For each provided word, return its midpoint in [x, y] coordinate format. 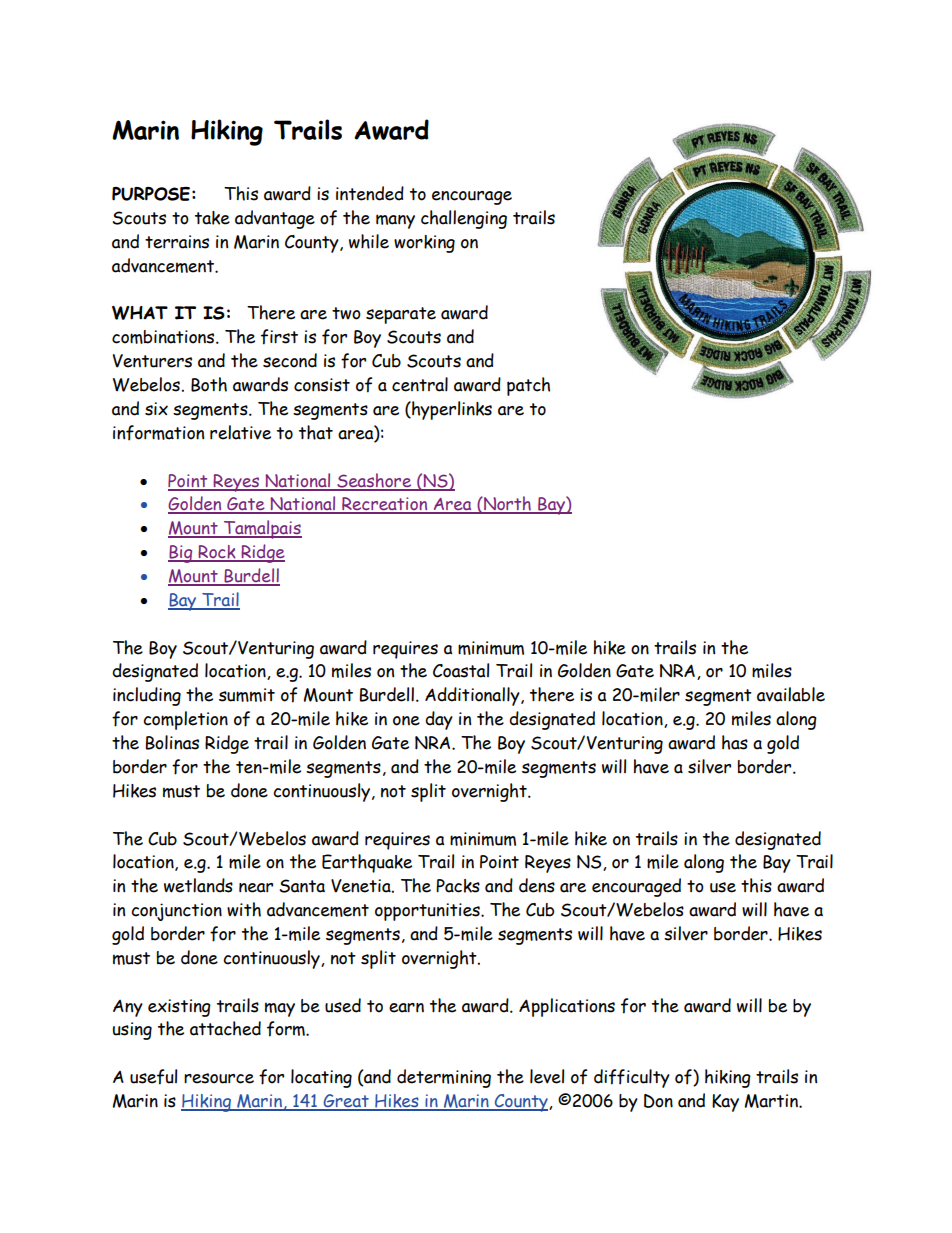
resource [219, 1078]
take [212, 218]
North [507, 505]
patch [528, 386]
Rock [217, 553]
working [424, 244]
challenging [464, 219]
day [439, 720]
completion [185, 720]
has [735, 742]
